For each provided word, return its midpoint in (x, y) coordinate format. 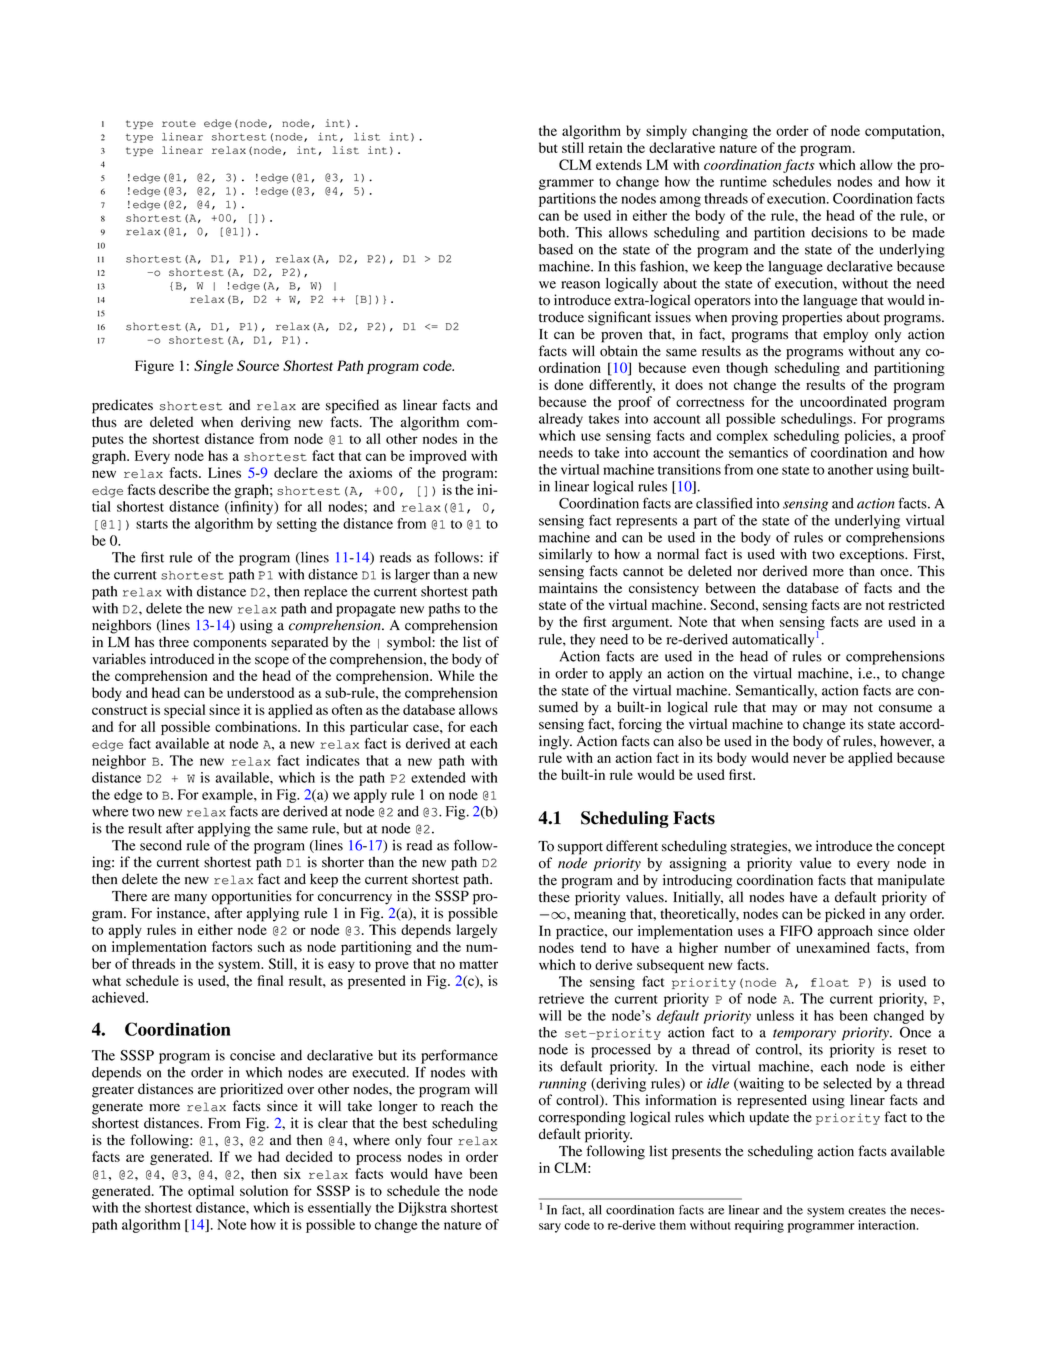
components (230, 644)
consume (905, 709)
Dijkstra (422, 1209)
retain (605, 147)
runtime (743, 181)
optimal (211, 1192)
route (179, 123)
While (456, 675)
